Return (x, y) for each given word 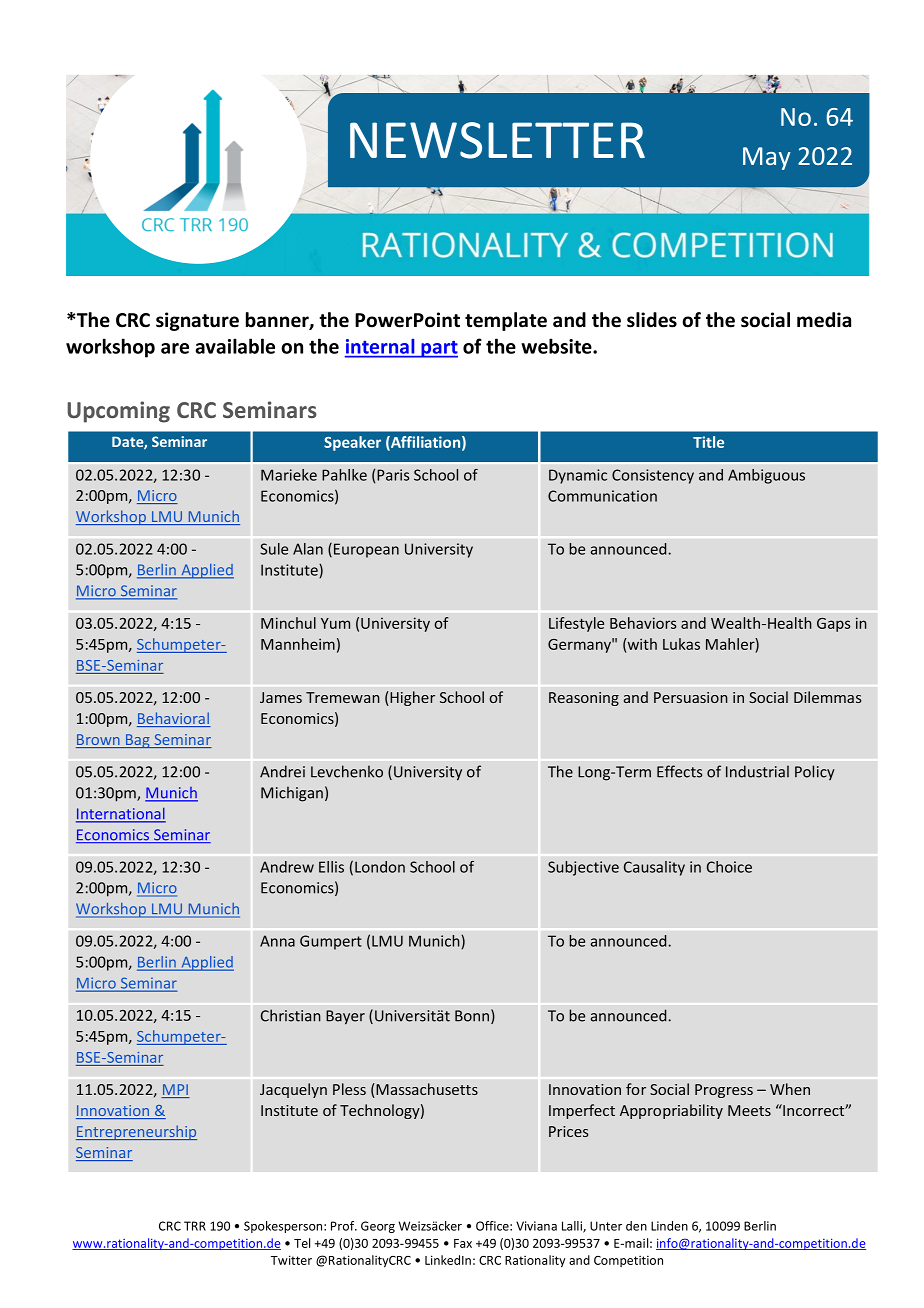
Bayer (345, 1017)
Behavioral (174, 719)
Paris (393, 475)
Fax (463, 1243)
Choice (729, 867)
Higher (411, 698)
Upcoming (118, 412)
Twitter (291, 1260)
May (767, 158)
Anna (277, 941)
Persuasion (691, 697)
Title (708, 442)
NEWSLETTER (497, 140)
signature (197, 321)
